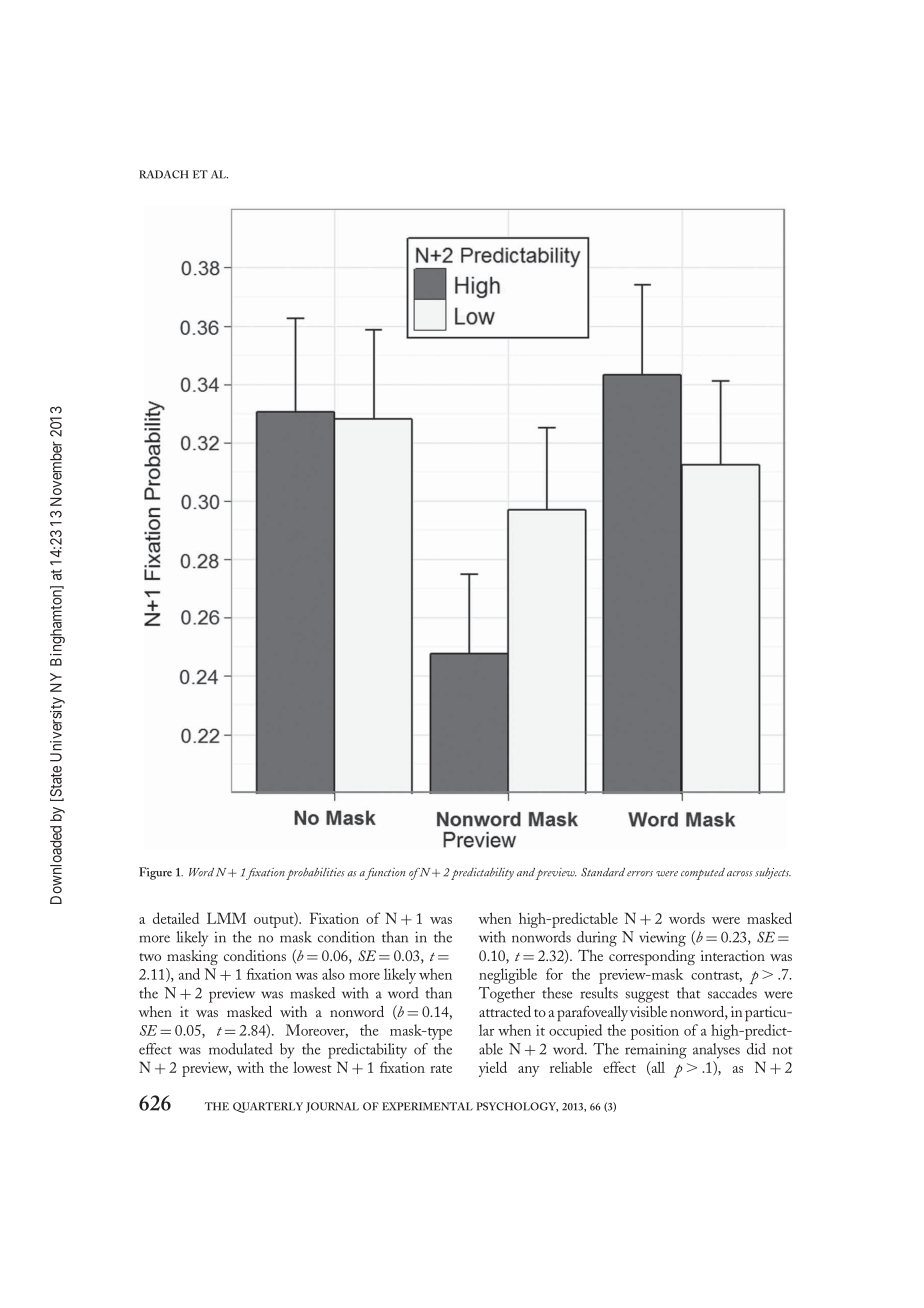 Image resolution: width=924 pixels, height=1308 pixels. I want to click on Figure, so click(155, 873).
